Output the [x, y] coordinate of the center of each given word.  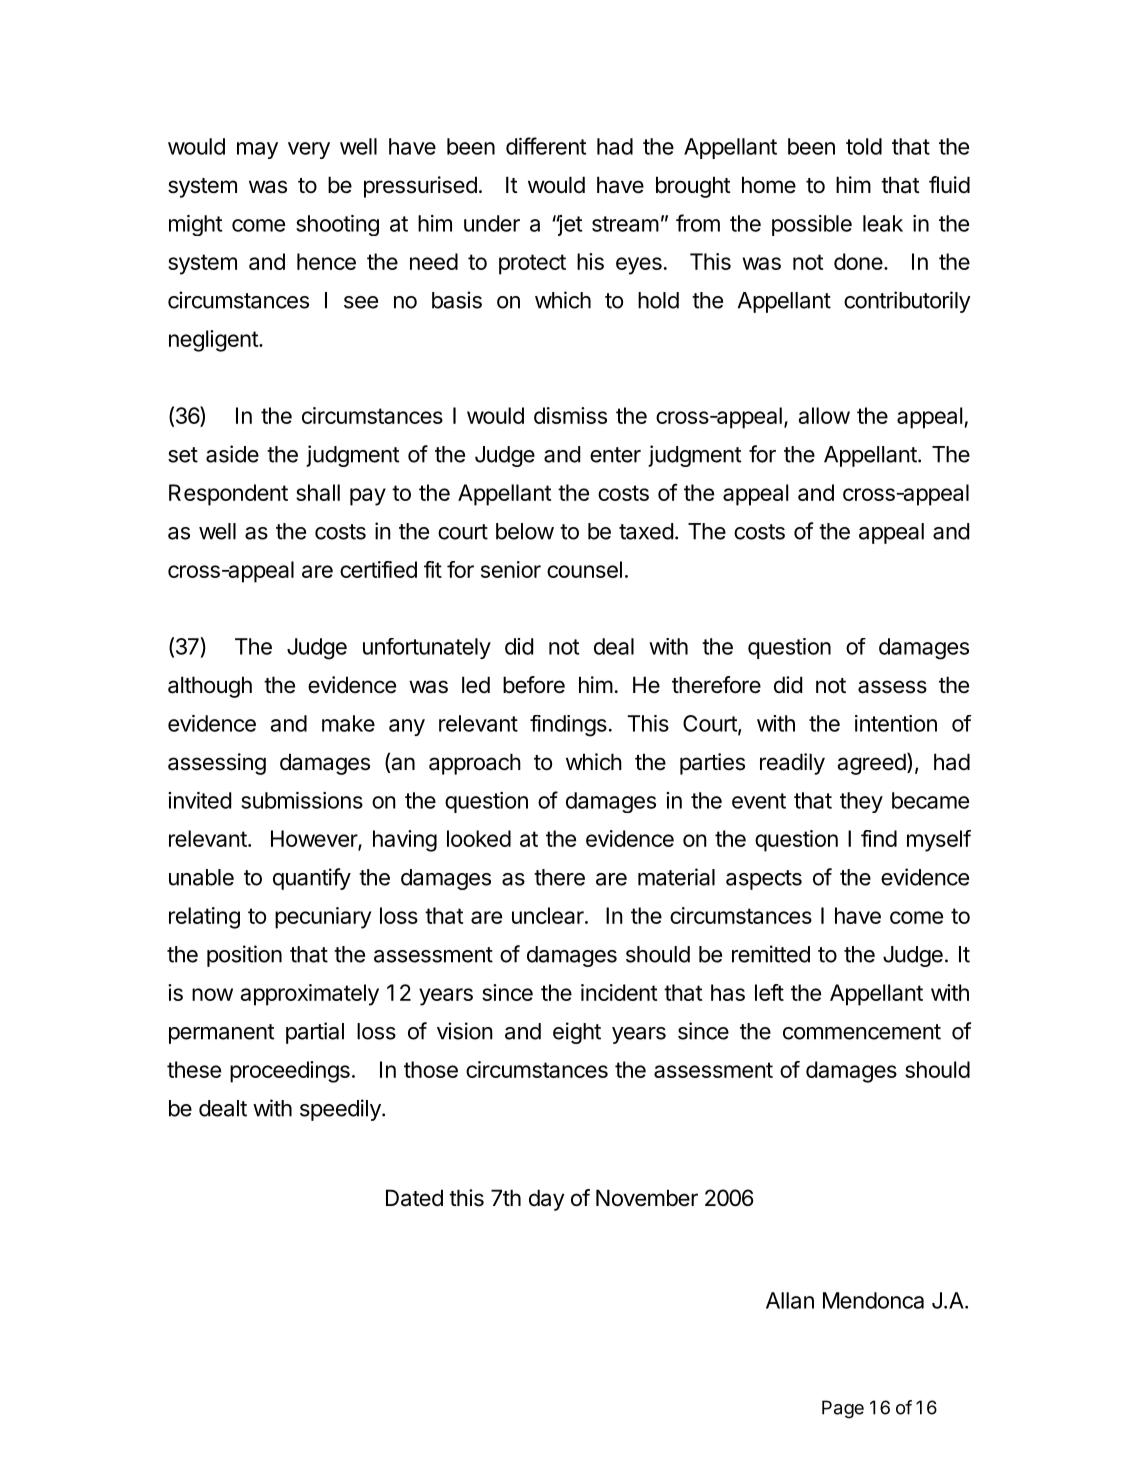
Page [843, 1409]
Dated [414, 1198]
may [257, 150]
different [546, 146]
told [864, 146]
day [546, 1200]
